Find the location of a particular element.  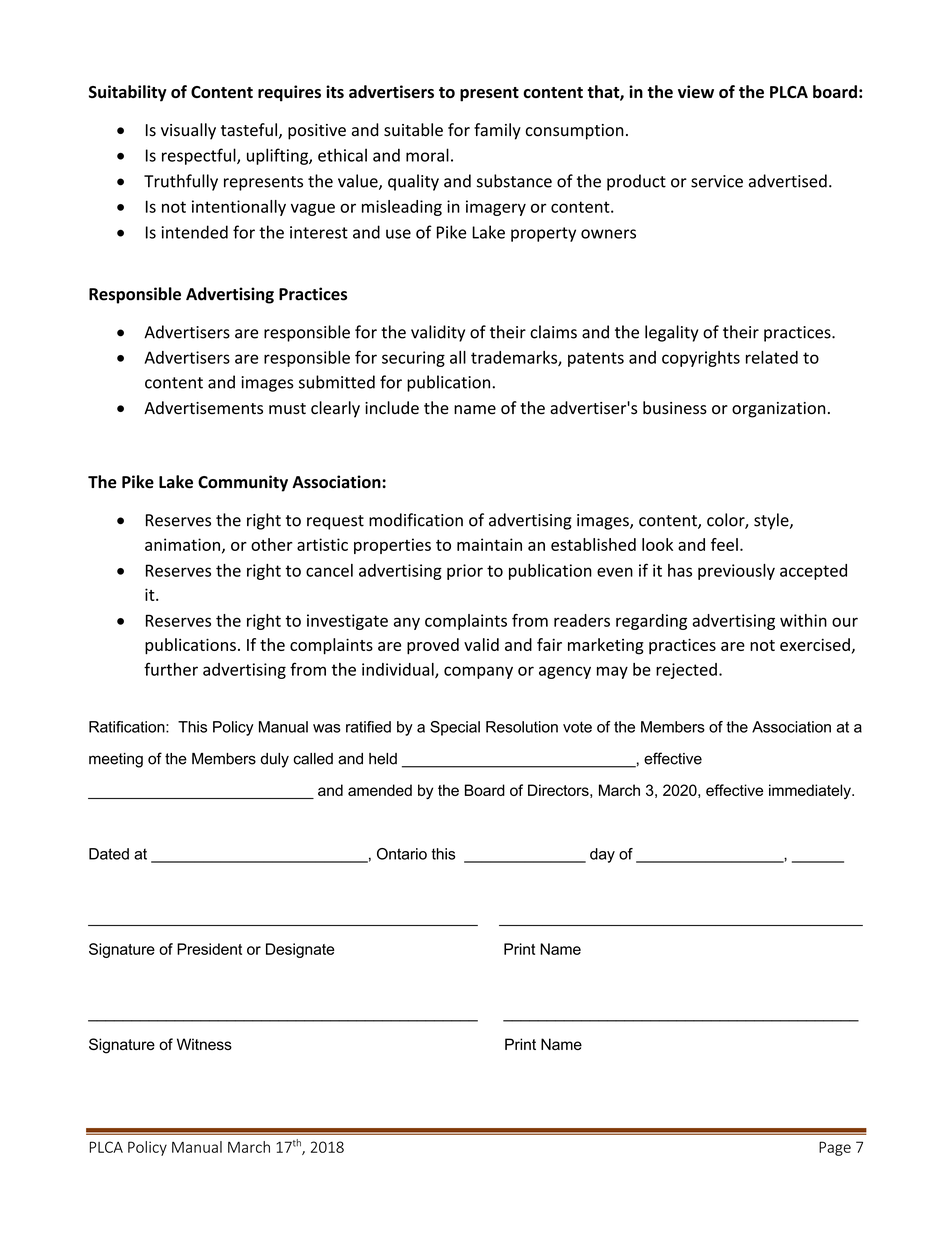

proved is located at coordinates (433, 646).
